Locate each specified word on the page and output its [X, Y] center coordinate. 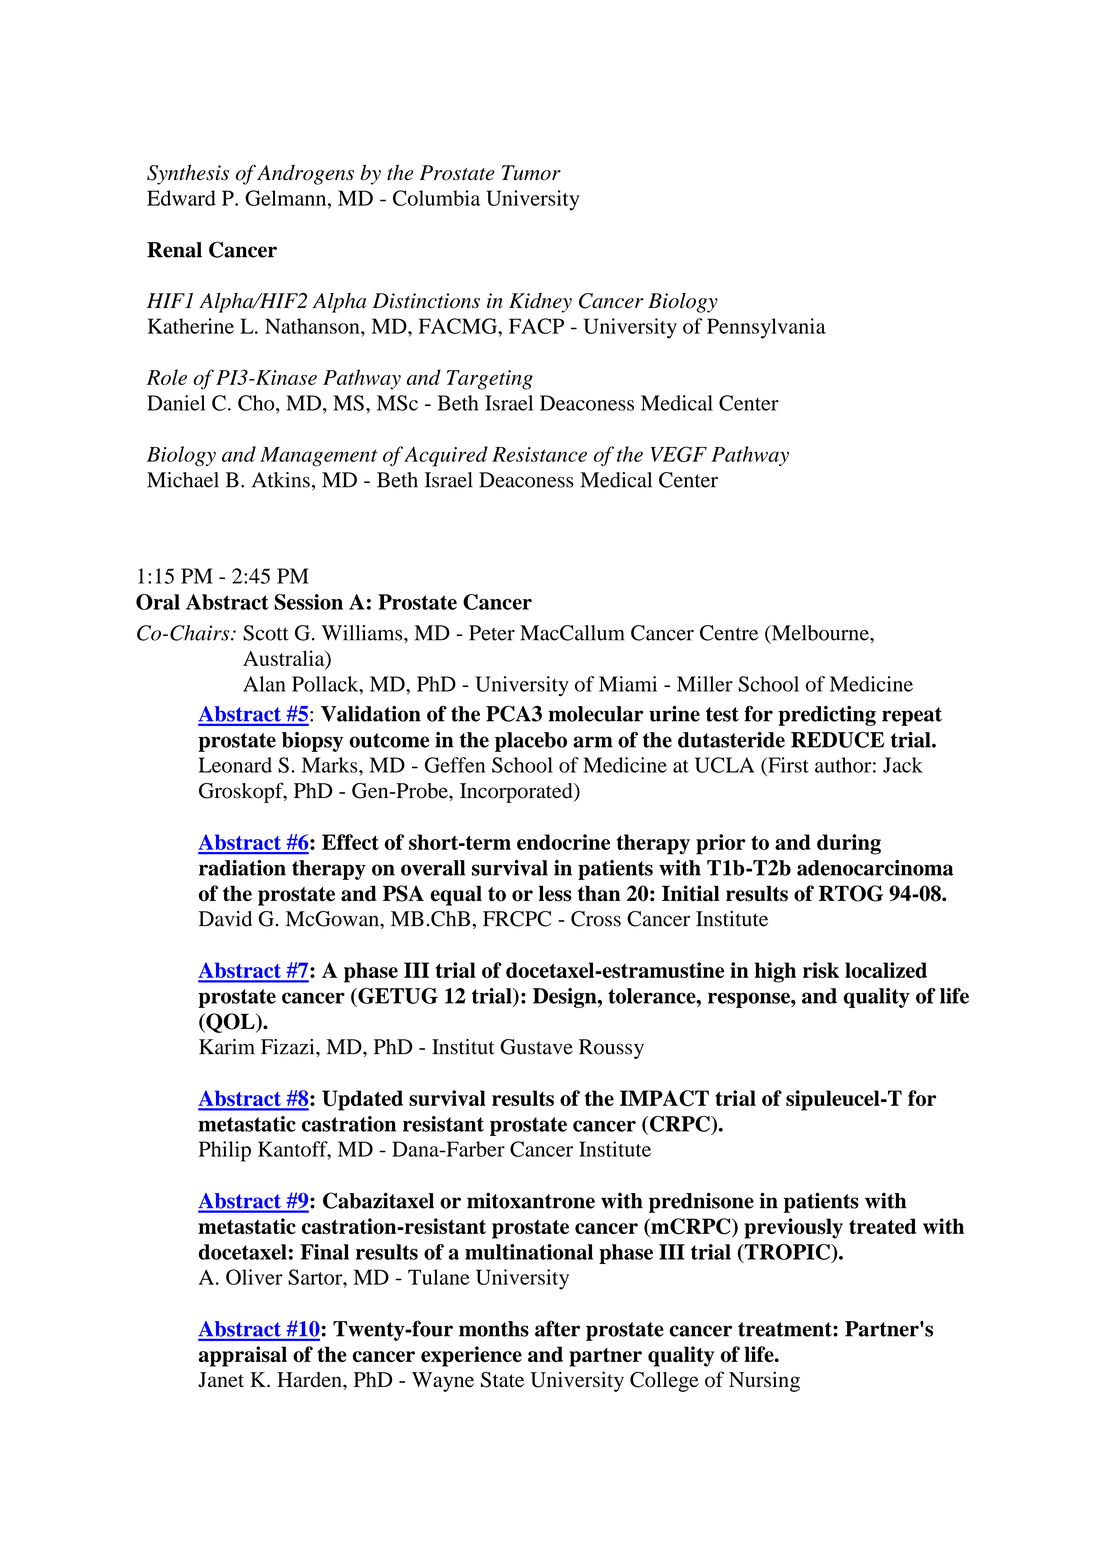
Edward [181, 198]
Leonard [235, 765]
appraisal [243, 1356]
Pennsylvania [766, 328]
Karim [227, 1047]
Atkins [281, 480]
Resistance [539, 454]
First [787, 765]
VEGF [679, 454]
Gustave [536, 1047]
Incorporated [517, 793]
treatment [786, 1329]
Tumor [531, 173]
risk [821, 970]
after [557, 1328]
